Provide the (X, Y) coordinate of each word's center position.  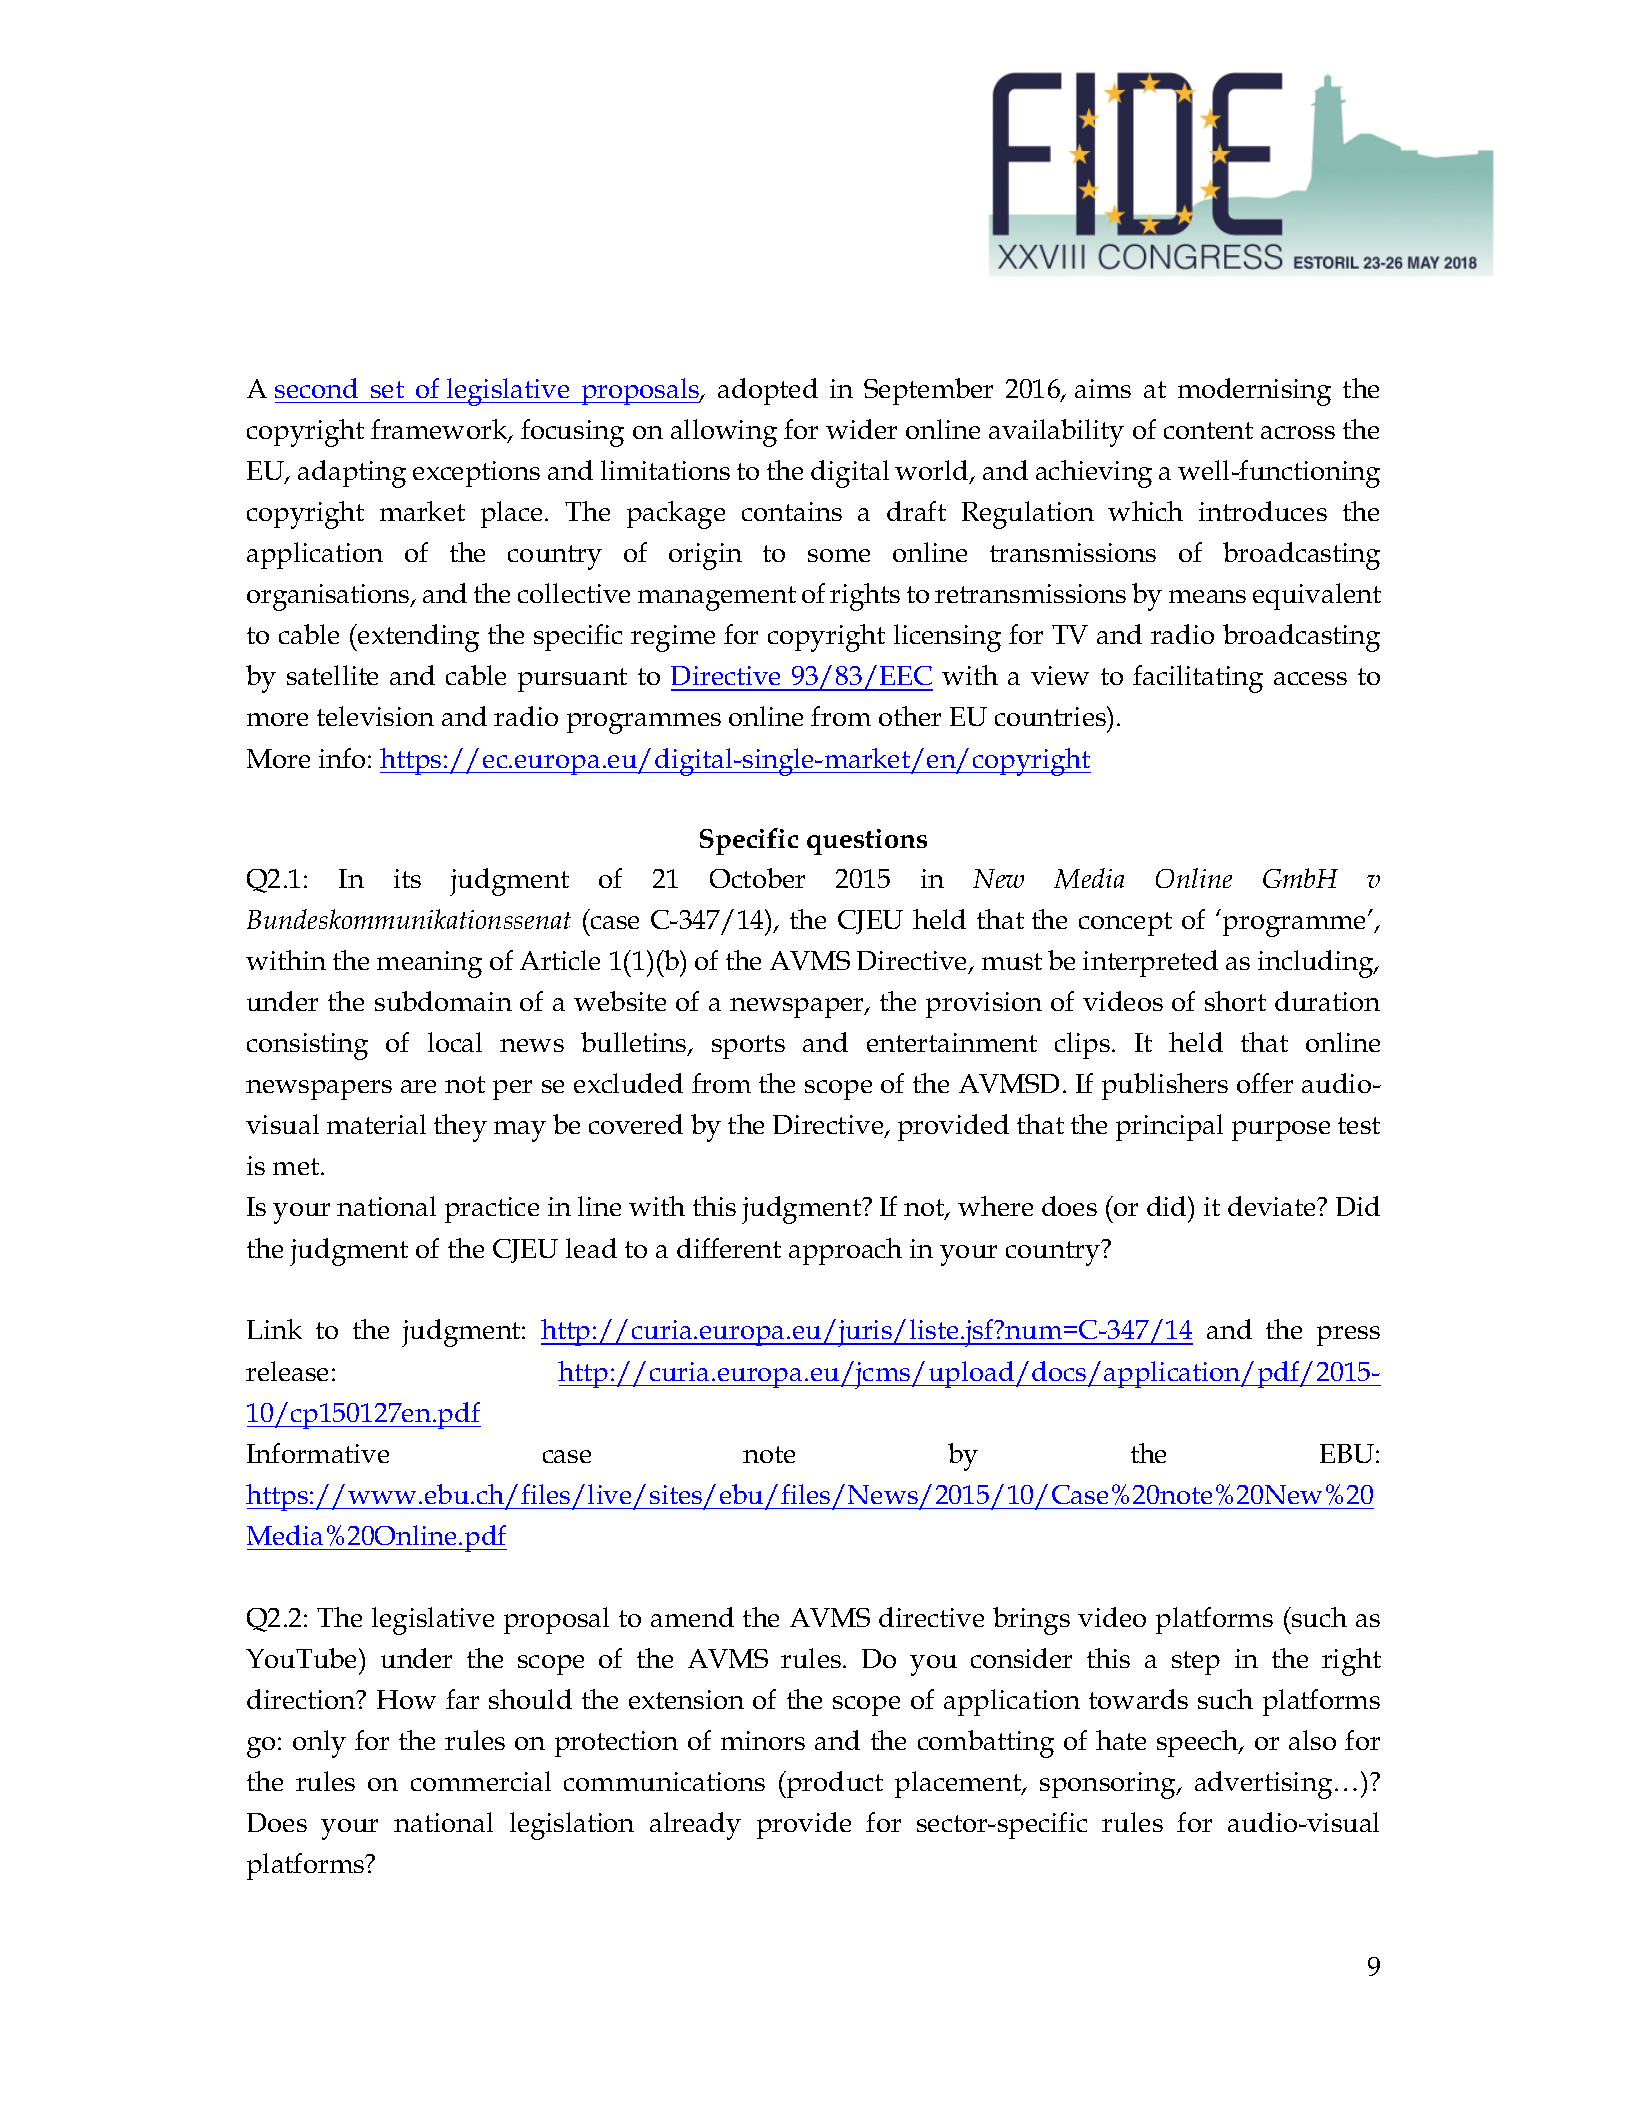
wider (861, 429)
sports (748, 1047)
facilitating (1198, 679)
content (1208, 430)
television (375, 716)
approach (845, 1251)
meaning (429, 964)
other (910, 716)
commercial (481, 1781)
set (387, 389)
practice (492, 1210)
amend (692, 1617)
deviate (1273, 1206)
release (287, 1371)
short (1235, 1001)
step (1196, 1663)
